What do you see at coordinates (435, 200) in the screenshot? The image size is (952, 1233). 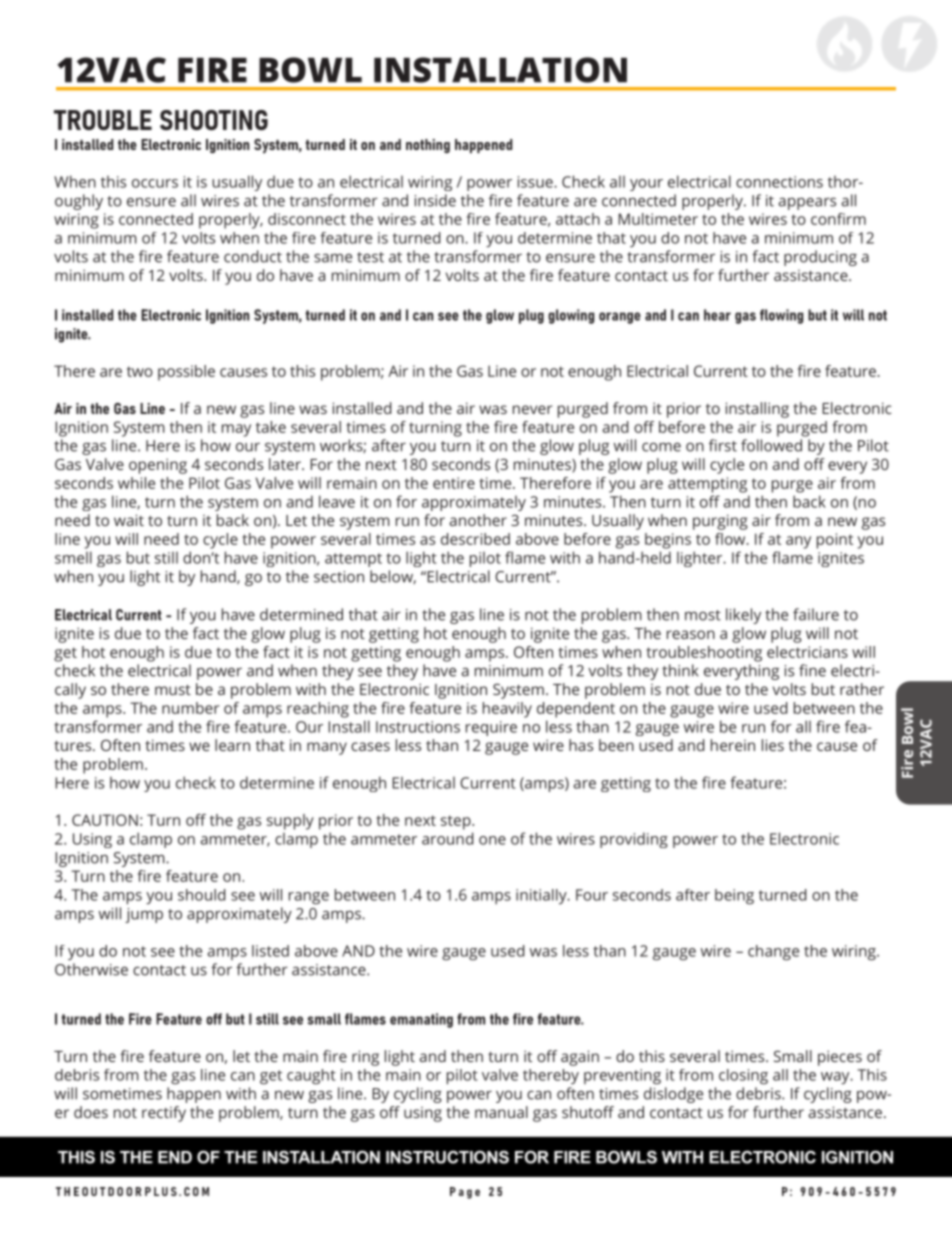 I see `inside` at bounding box center [435, 200].
